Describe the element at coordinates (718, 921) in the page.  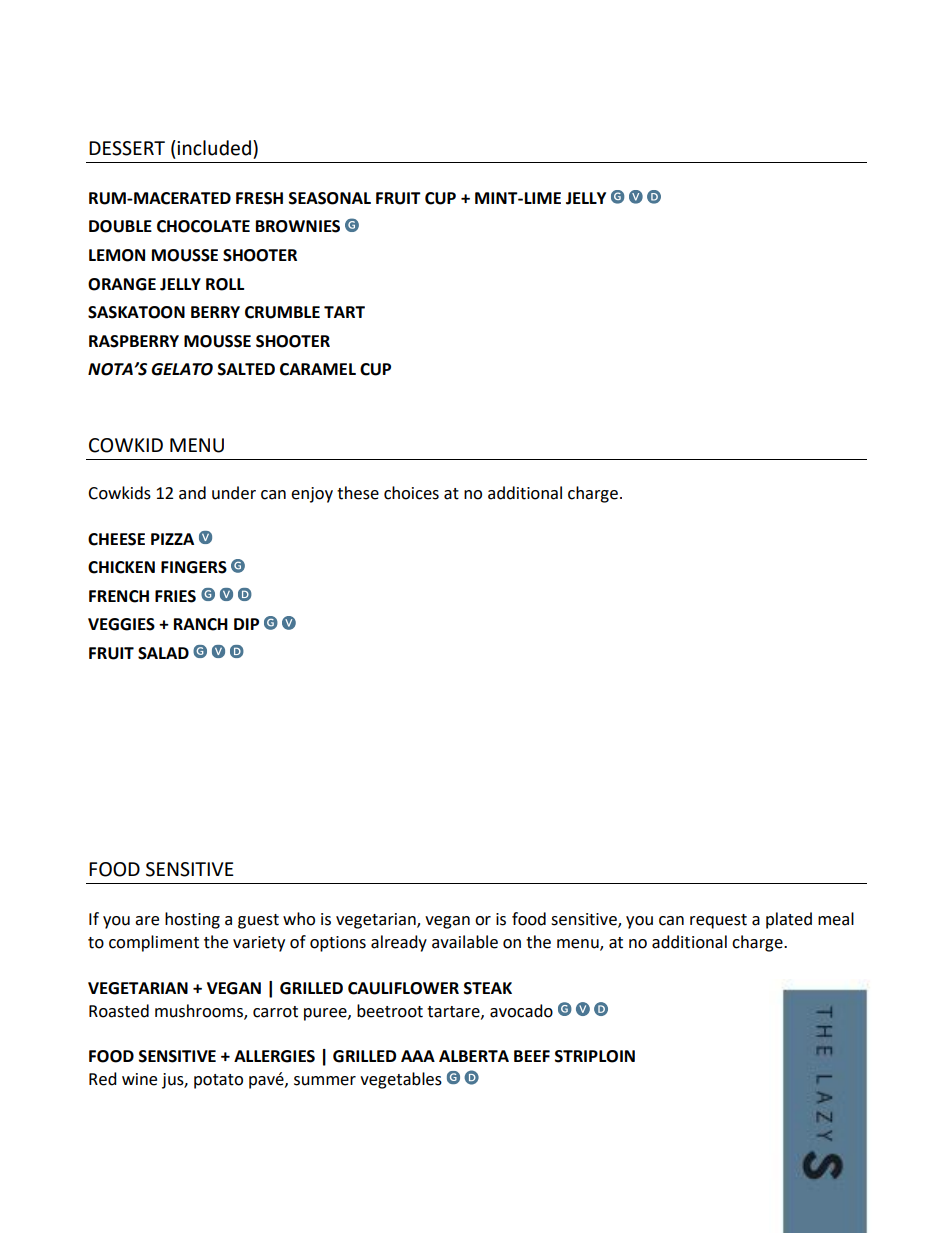
I see `request` at that location.
